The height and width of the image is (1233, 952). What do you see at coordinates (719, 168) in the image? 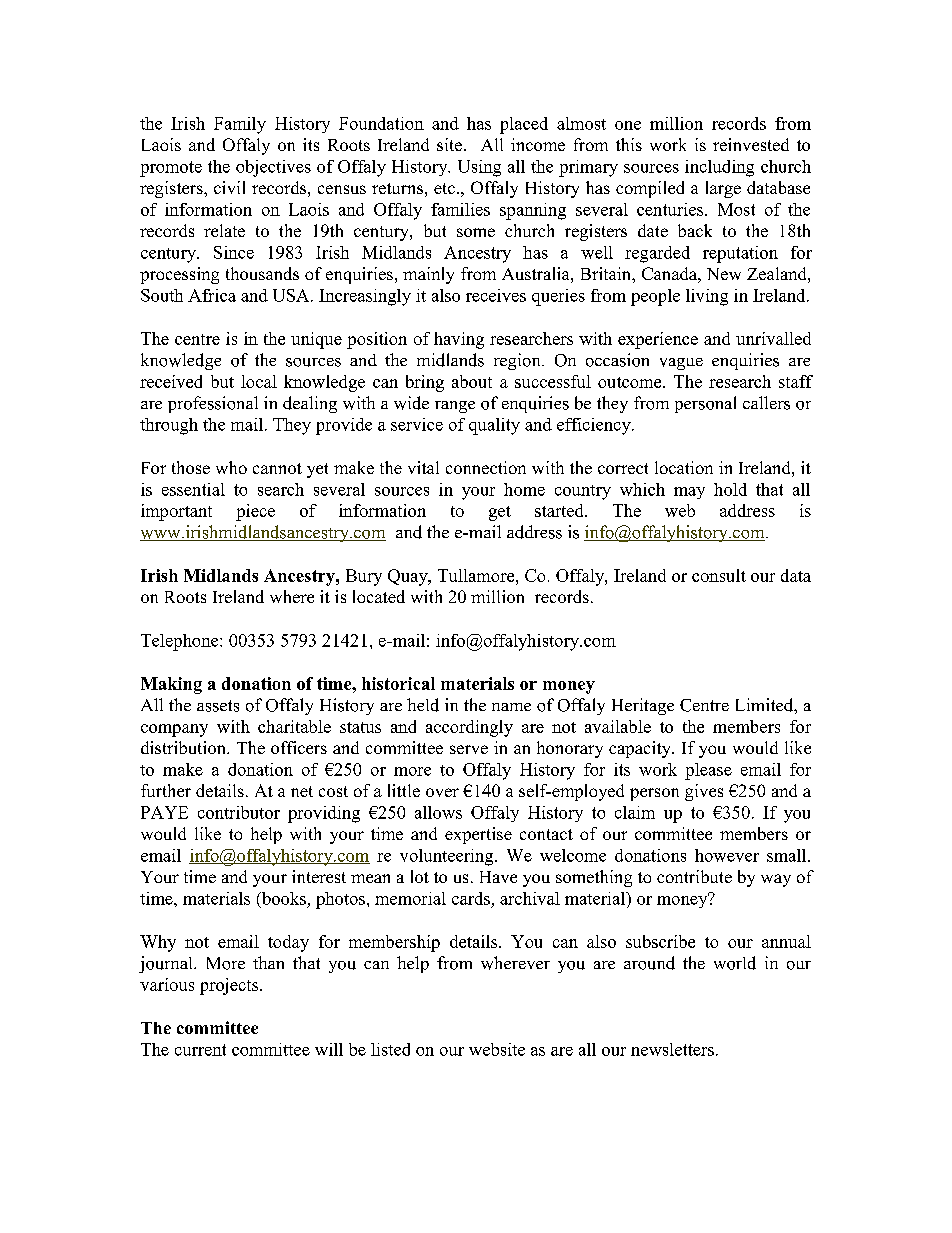
I see `including` at bounding box center [719, 168].
